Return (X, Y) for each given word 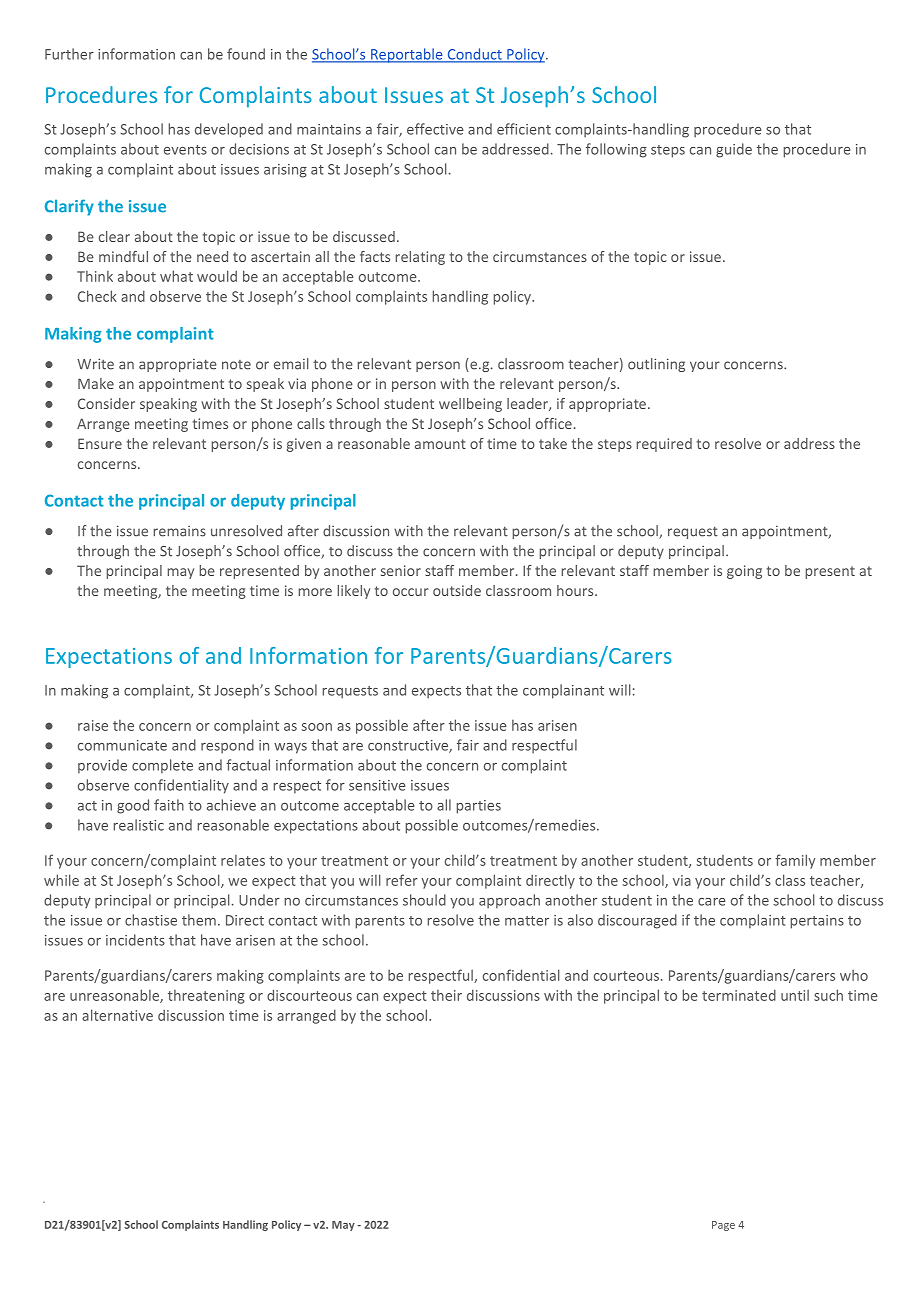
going (744, 572)
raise (93, 725)
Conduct (474, 55)
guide (734, 150)
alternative (117, 1015)
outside (457, 590)
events (185, 150)
